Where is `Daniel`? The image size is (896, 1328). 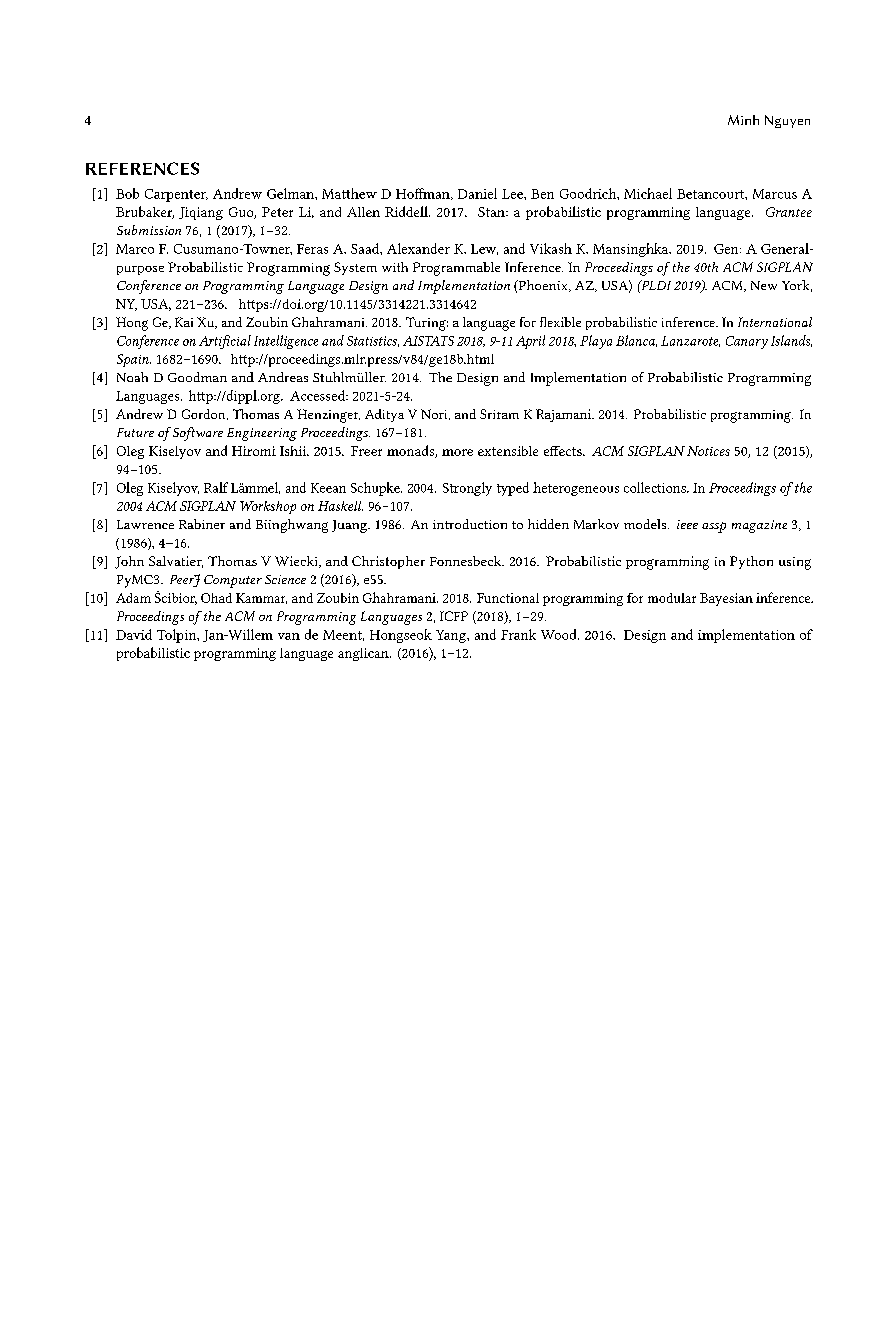 Daniel is located at coordinates (477, 193).
